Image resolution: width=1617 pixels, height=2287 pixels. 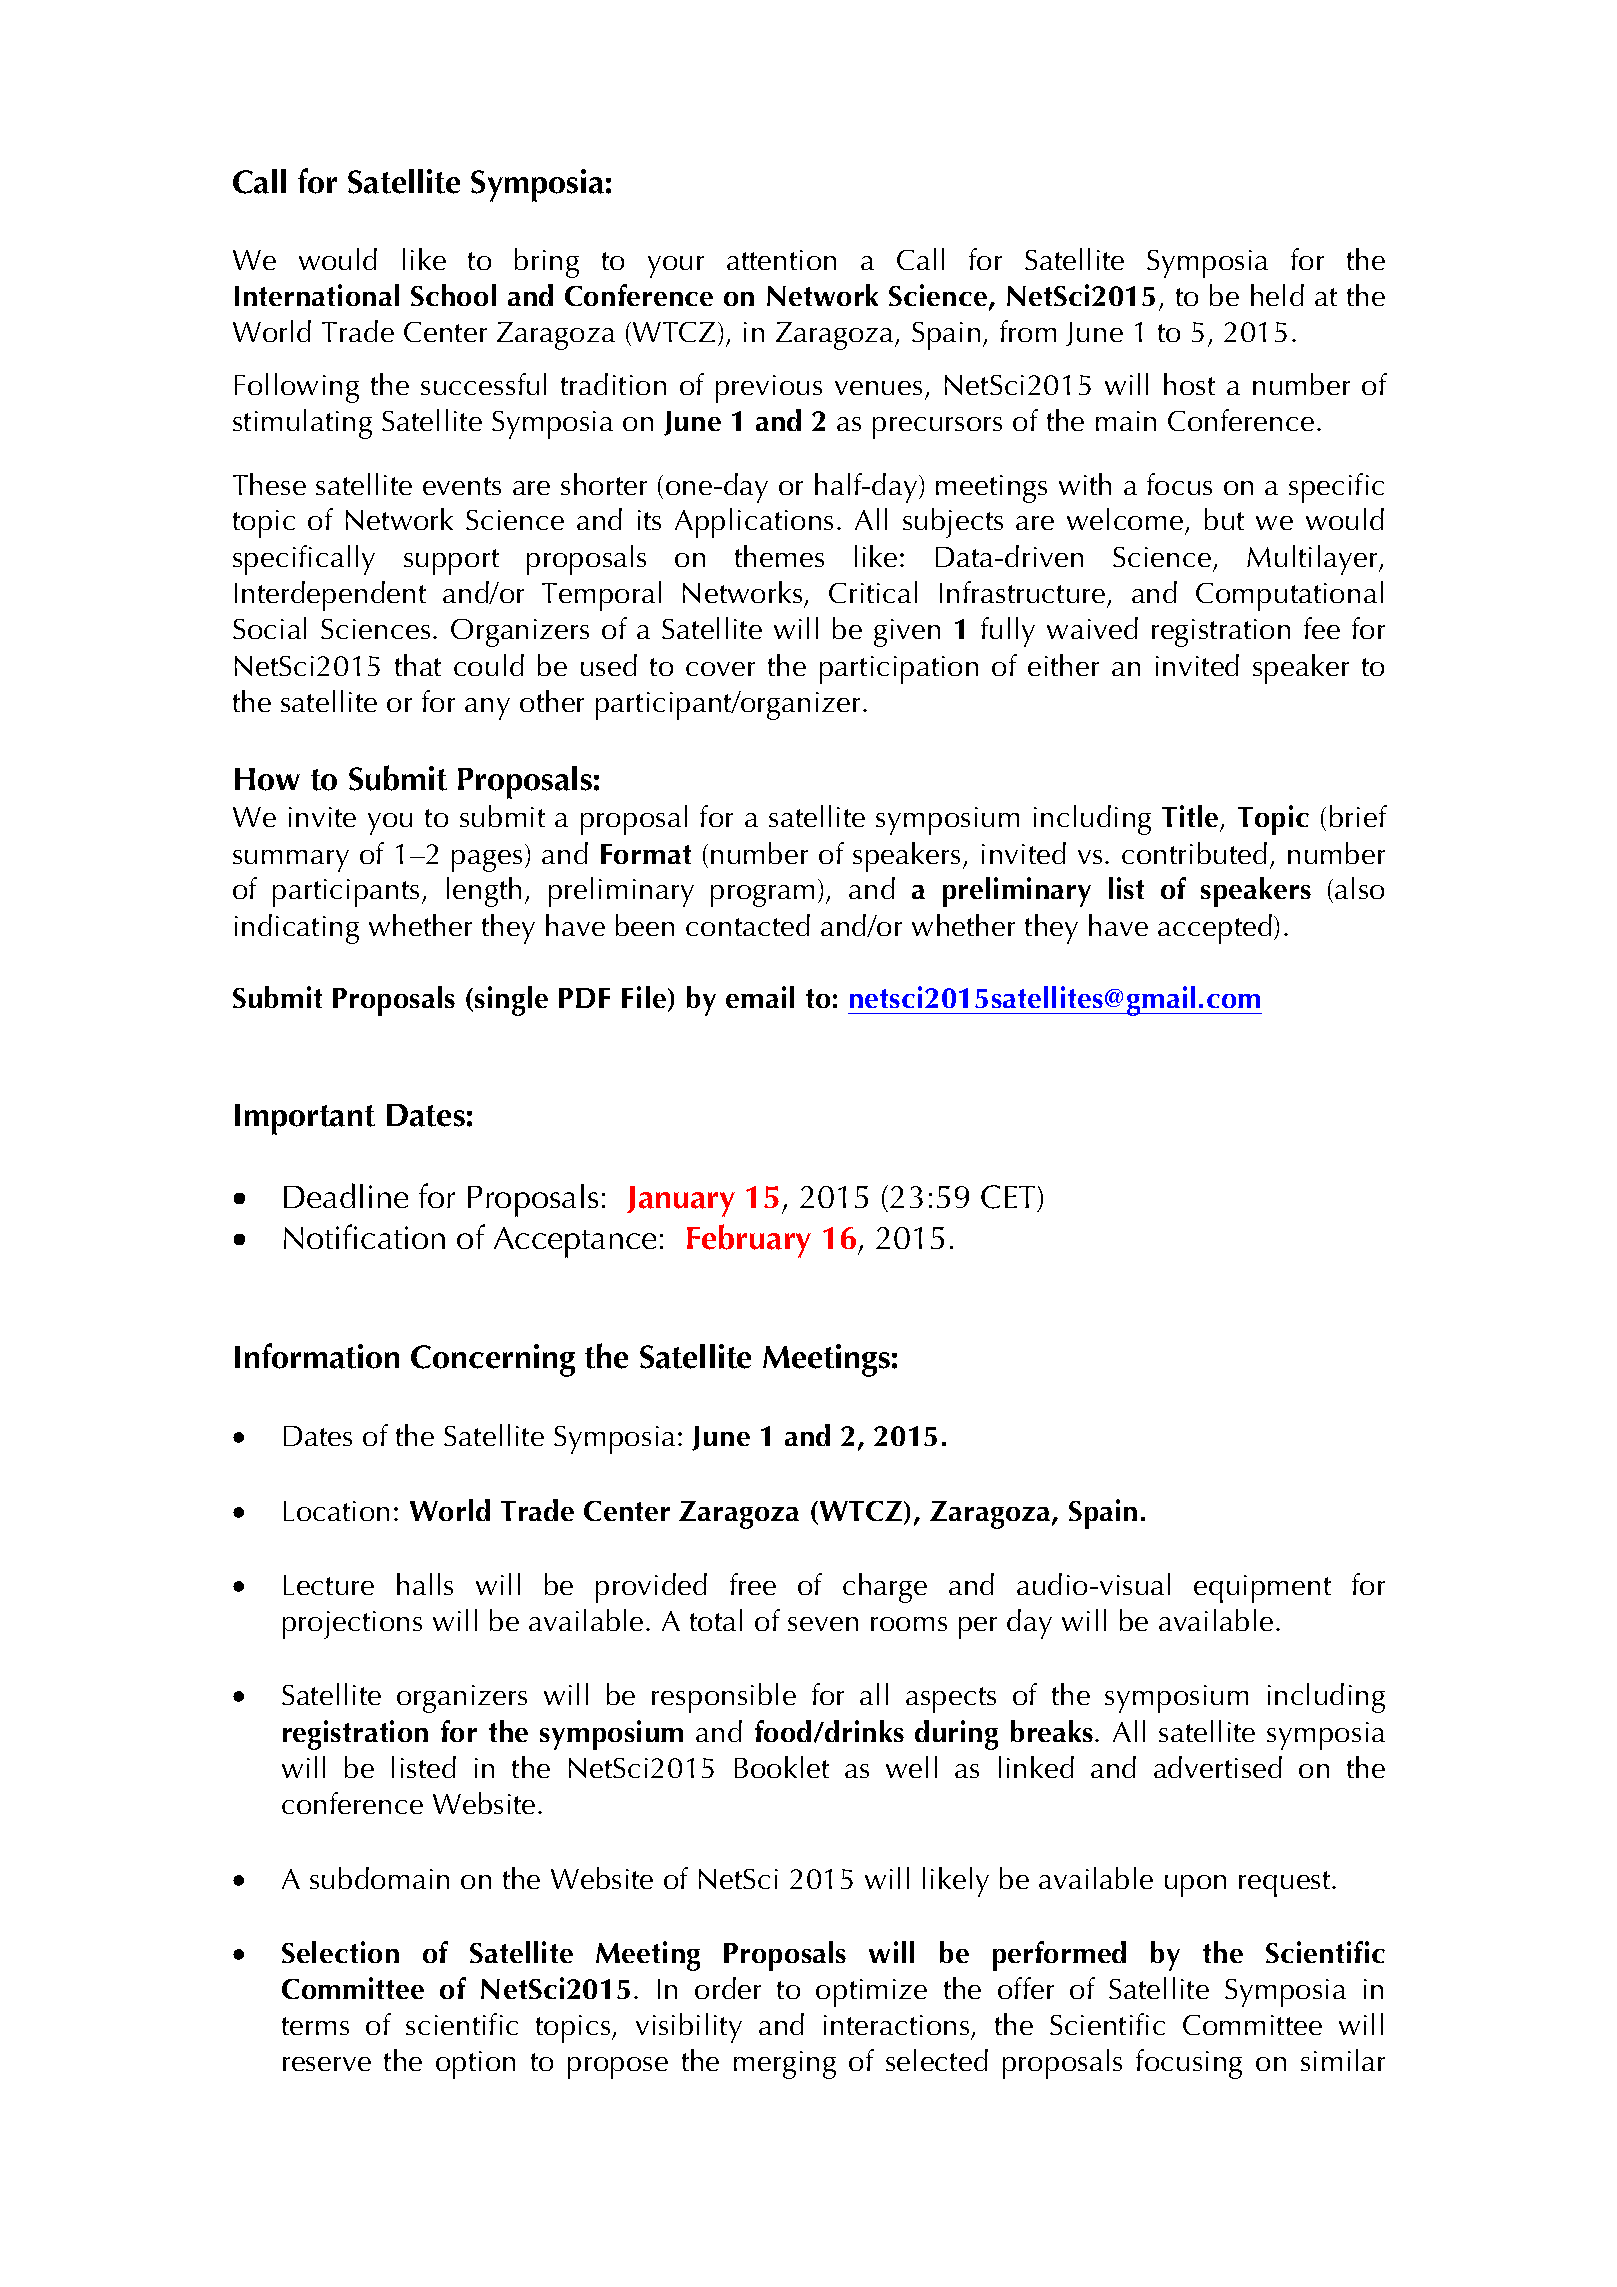 I want to click on equipment, so click(x=1262, y=1589).
